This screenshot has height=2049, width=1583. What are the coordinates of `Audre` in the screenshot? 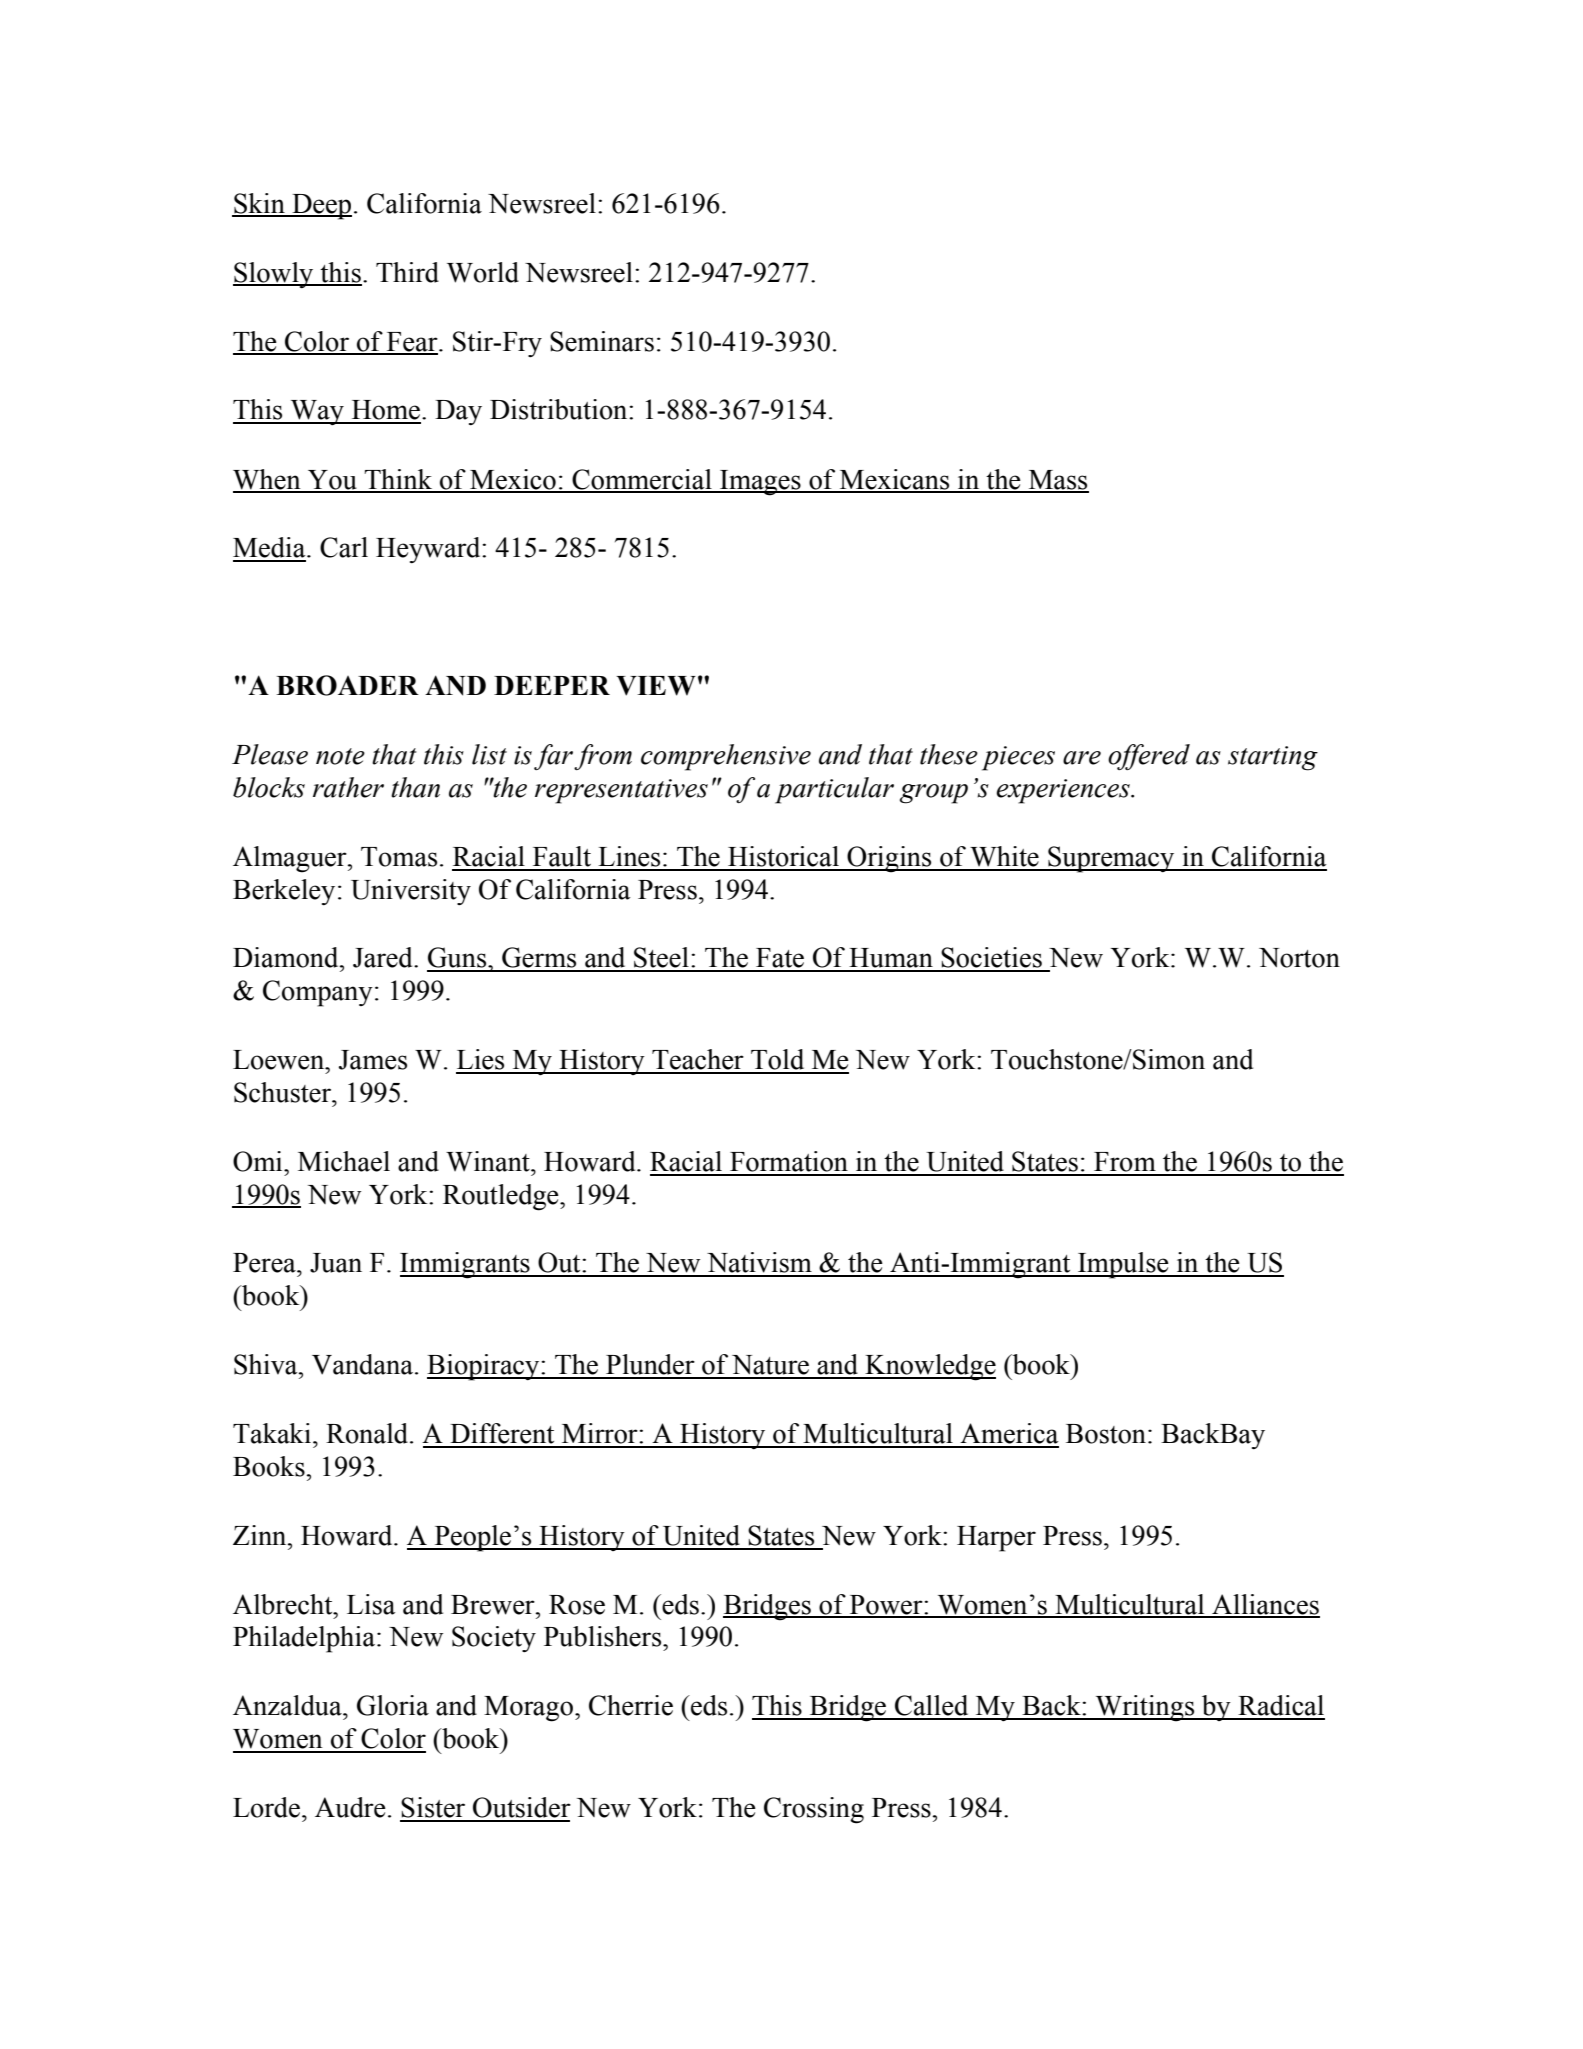 It's located at (350, 1807).
